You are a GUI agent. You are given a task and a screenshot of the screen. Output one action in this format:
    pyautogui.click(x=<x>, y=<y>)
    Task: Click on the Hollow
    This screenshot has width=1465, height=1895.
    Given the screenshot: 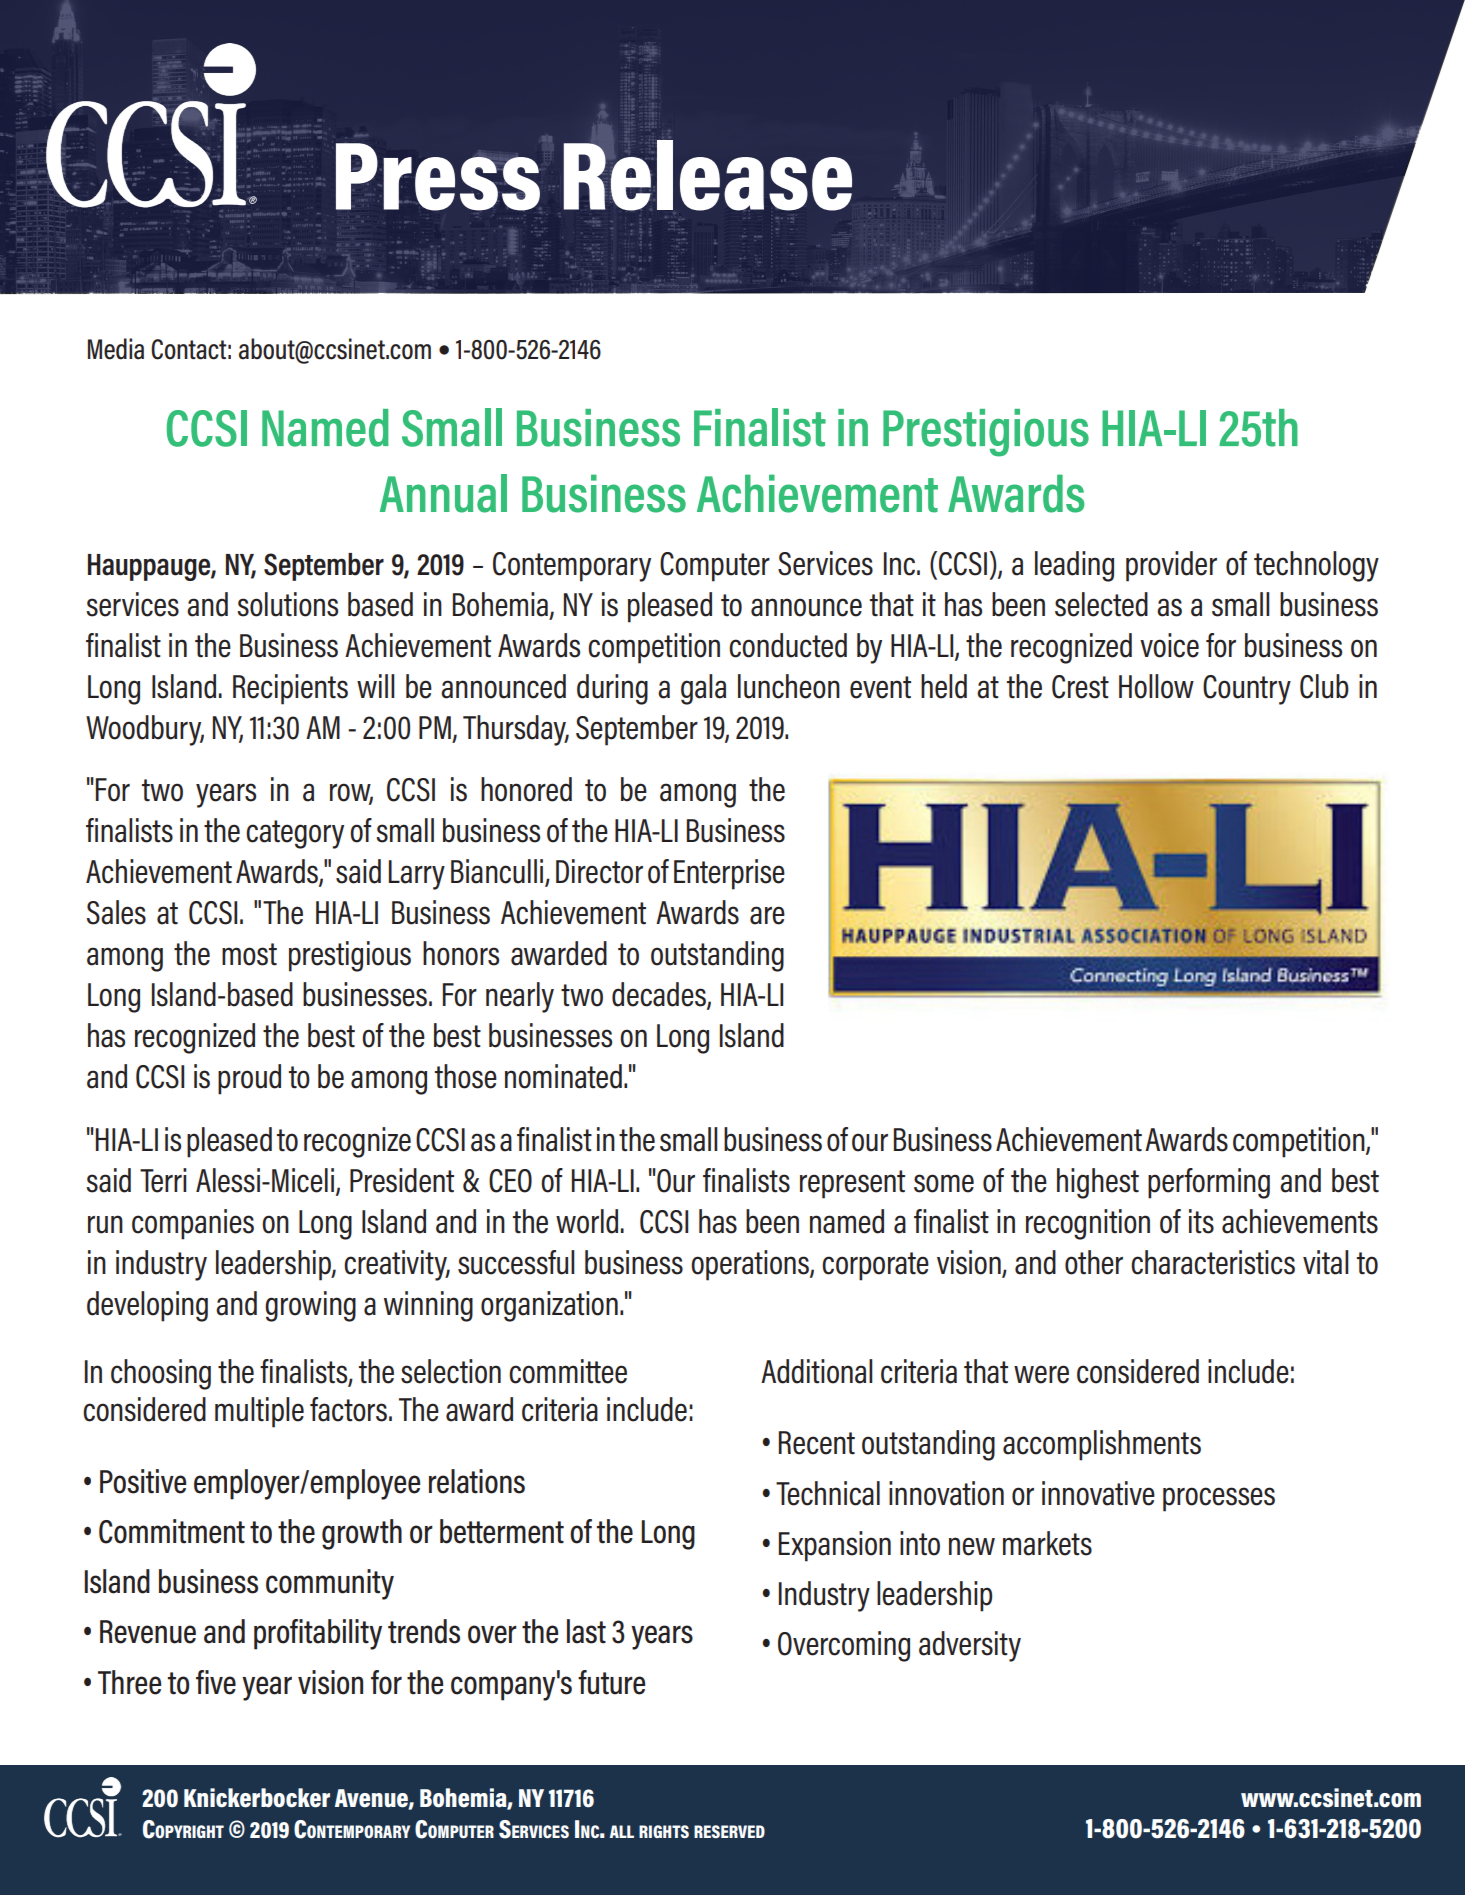 What is the action you would take?
    pyautogui.click(x=1156, y=686)
